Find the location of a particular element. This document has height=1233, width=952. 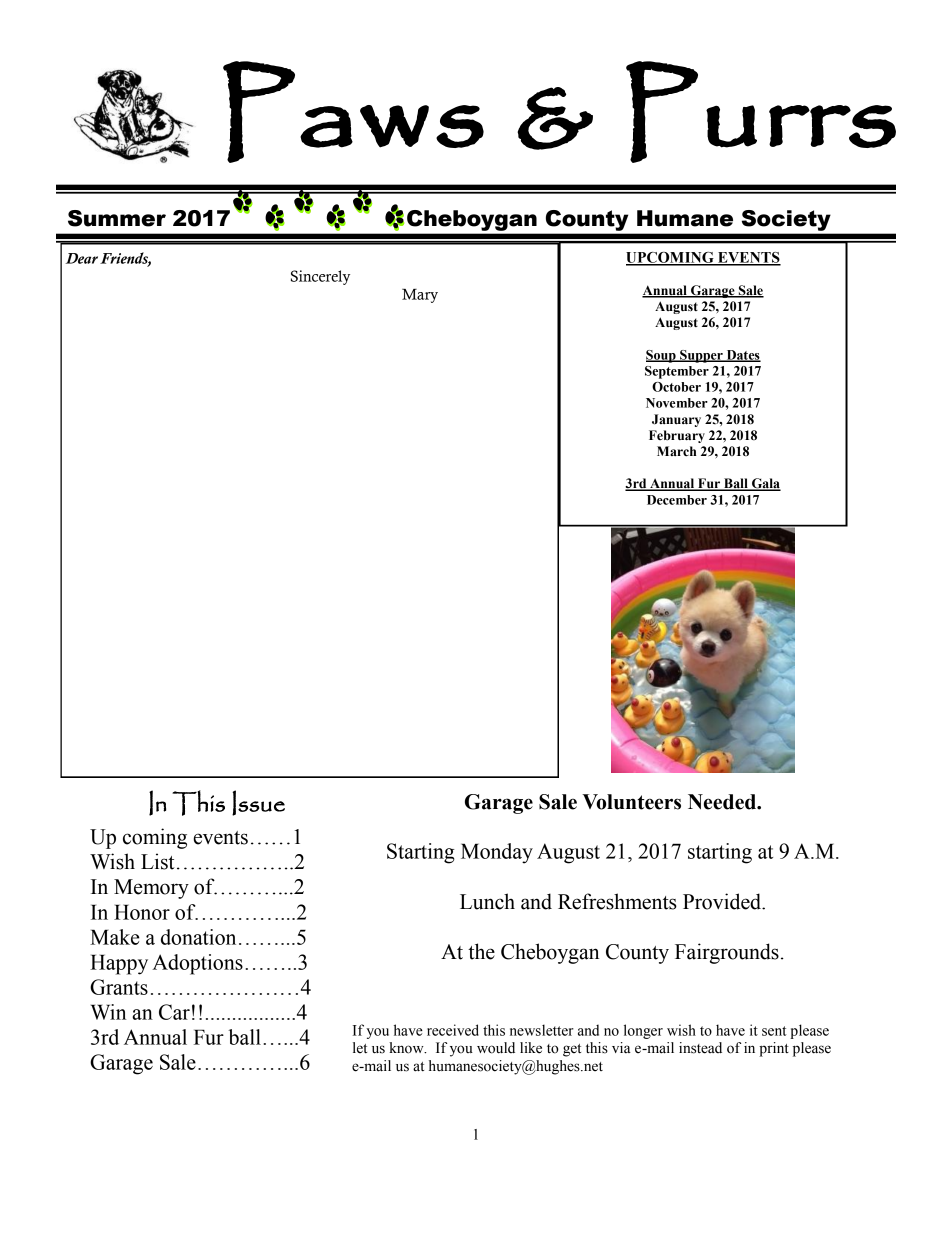

Supper is located at coordinates (701, 356).
